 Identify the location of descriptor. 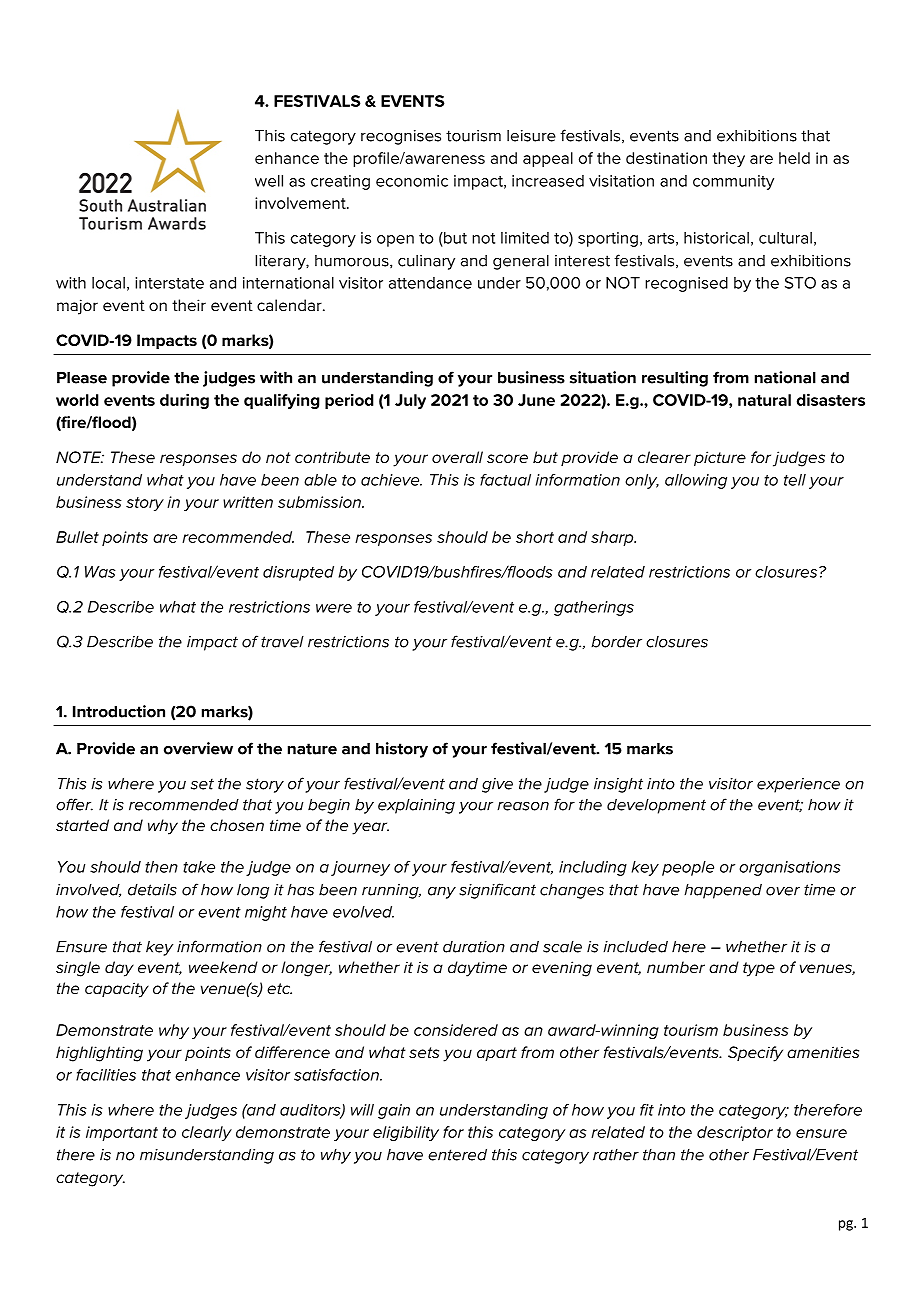
(735, 1133).
